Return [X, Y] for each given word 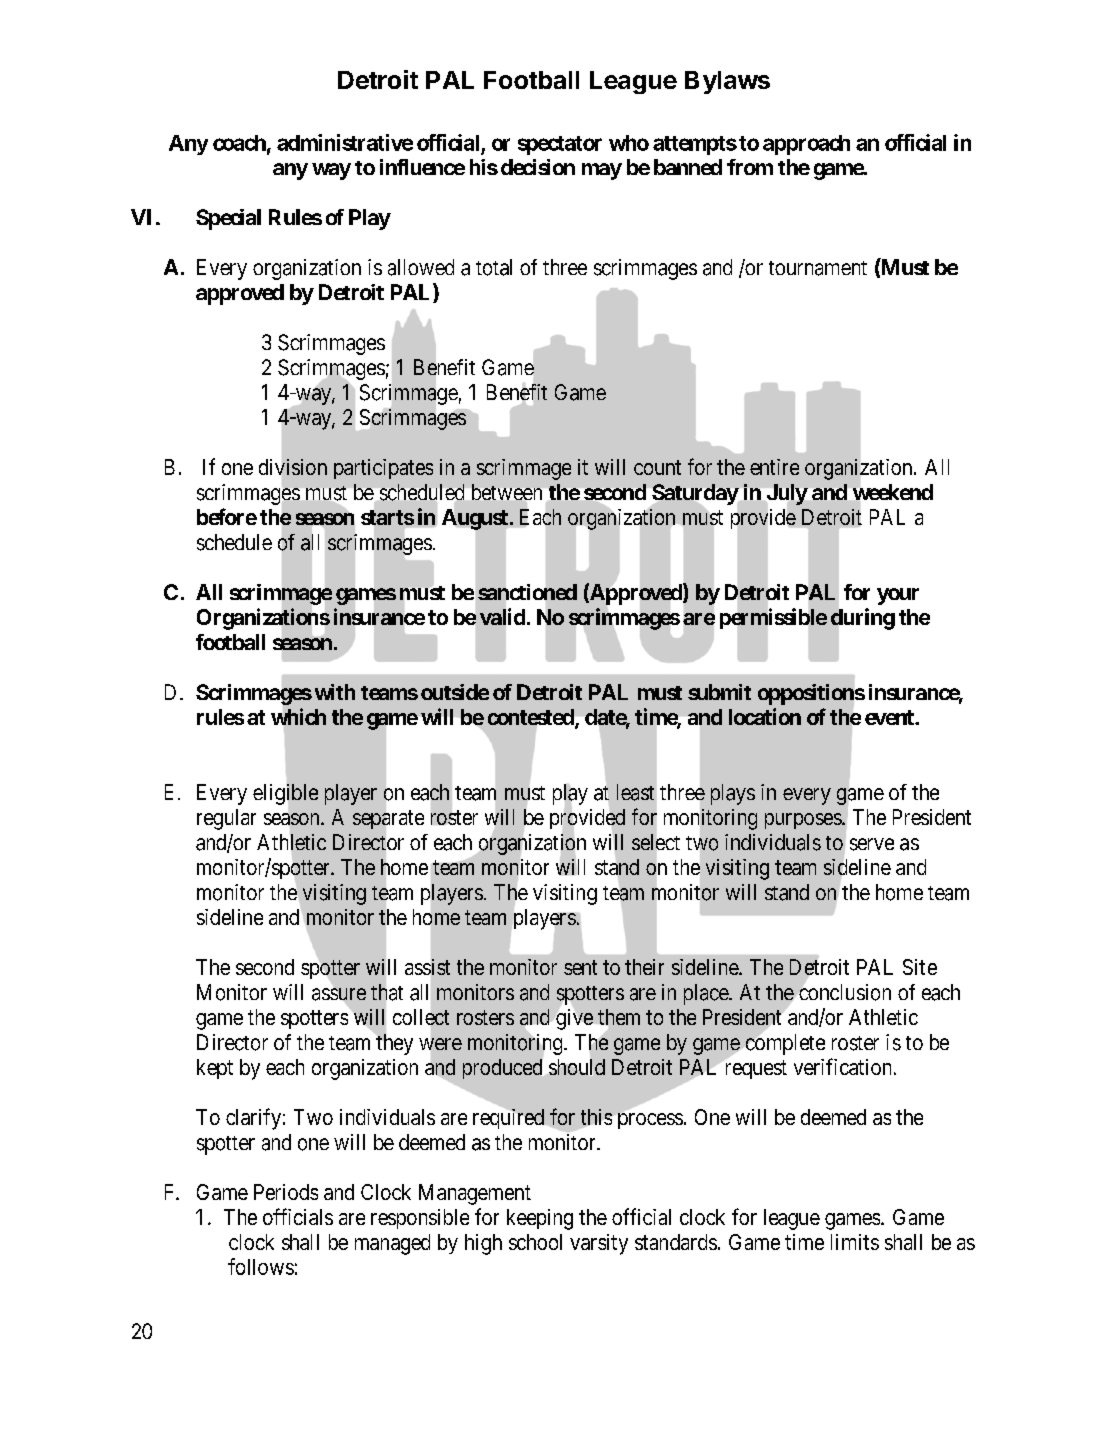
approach [806, 145]
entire [774, 467]
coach [239, 143]
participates [383, 469]
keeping [540, 1219]
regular [226, 819]
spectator [560, 145]
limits [855, 1242]
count [657, 467]
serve [872, 844]
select [656, 842]
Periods [286, 1192]
